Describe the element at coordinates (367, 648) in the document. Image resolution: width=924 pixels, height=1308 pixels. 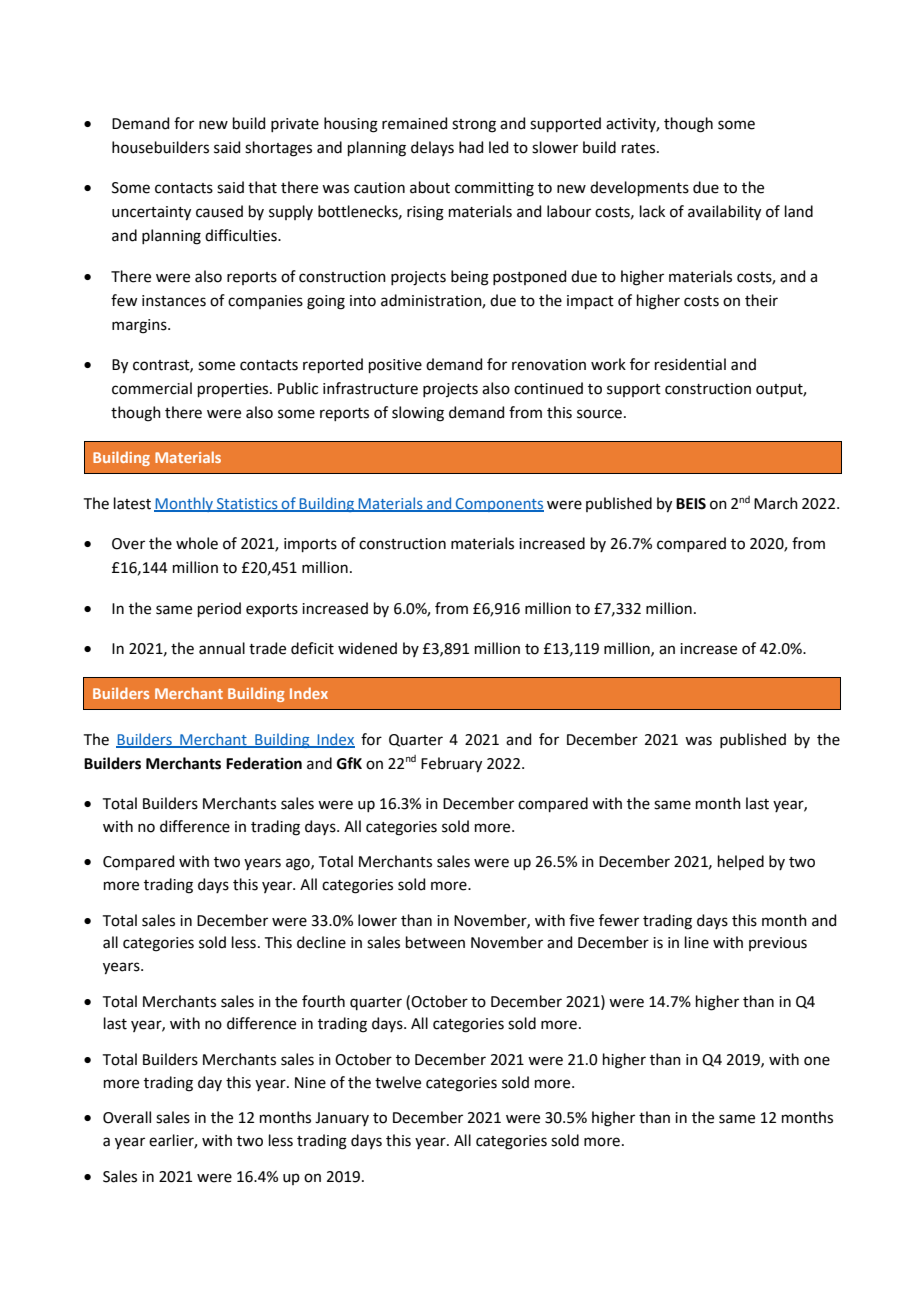
I see `widened` at that location.
